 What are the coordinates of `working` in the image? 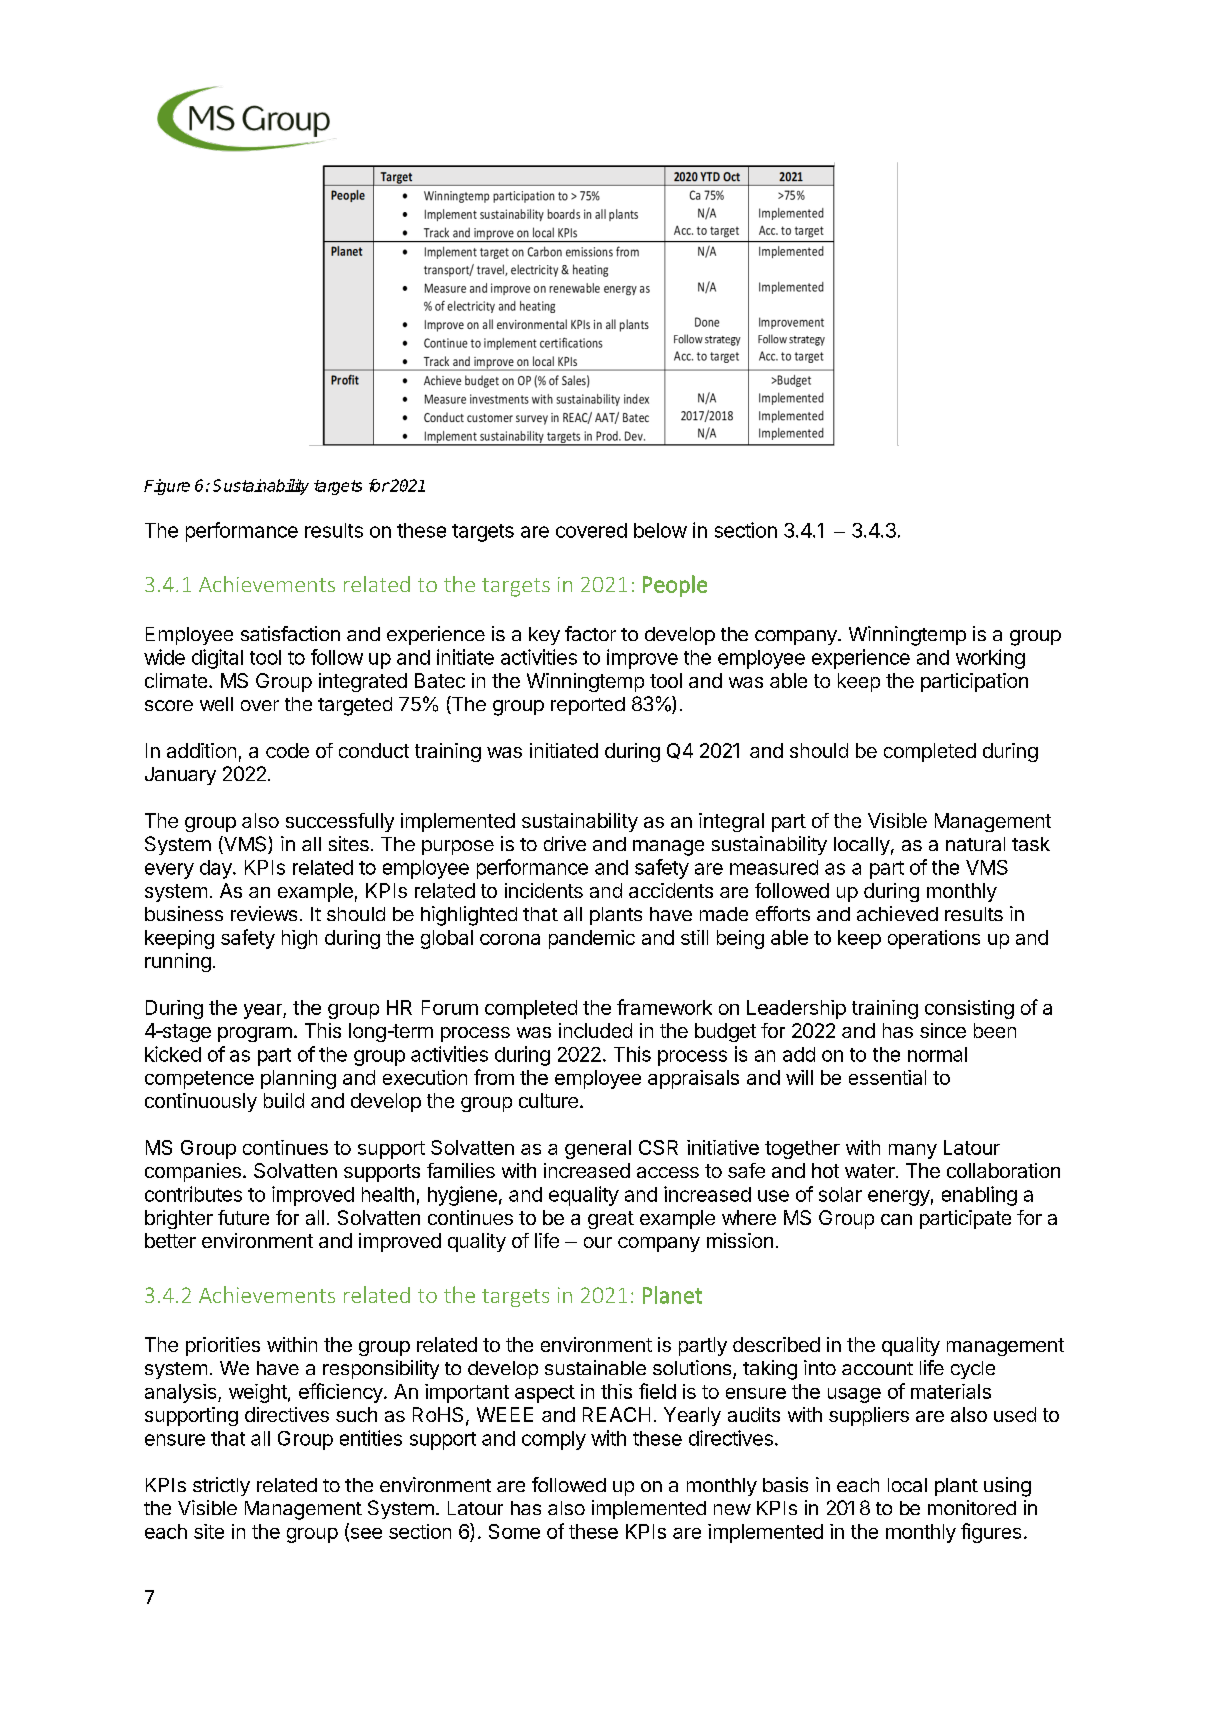 It's located at (990, 659).
